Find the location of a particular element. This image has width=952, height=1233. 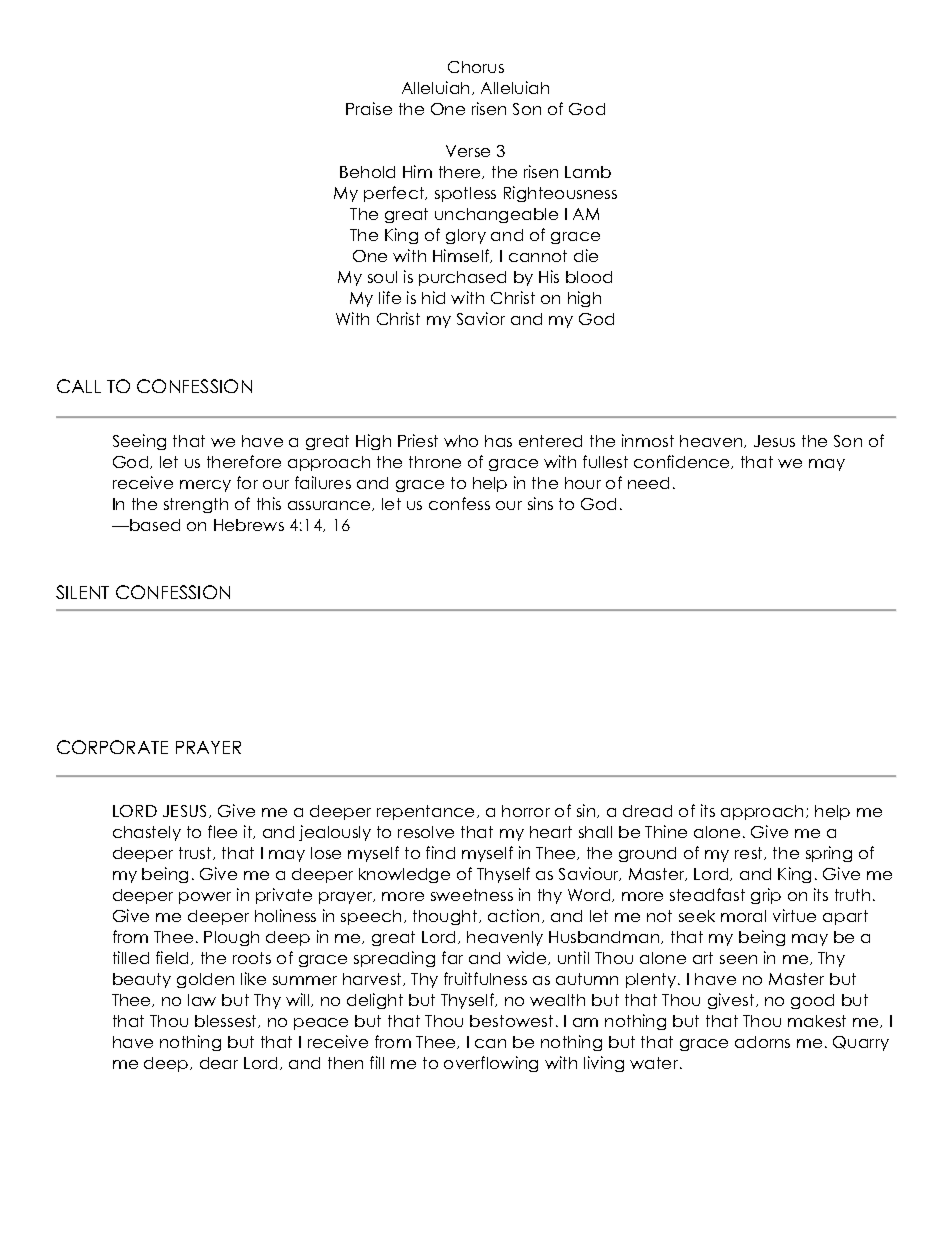

Savior is located at coordinates (481, 318).
